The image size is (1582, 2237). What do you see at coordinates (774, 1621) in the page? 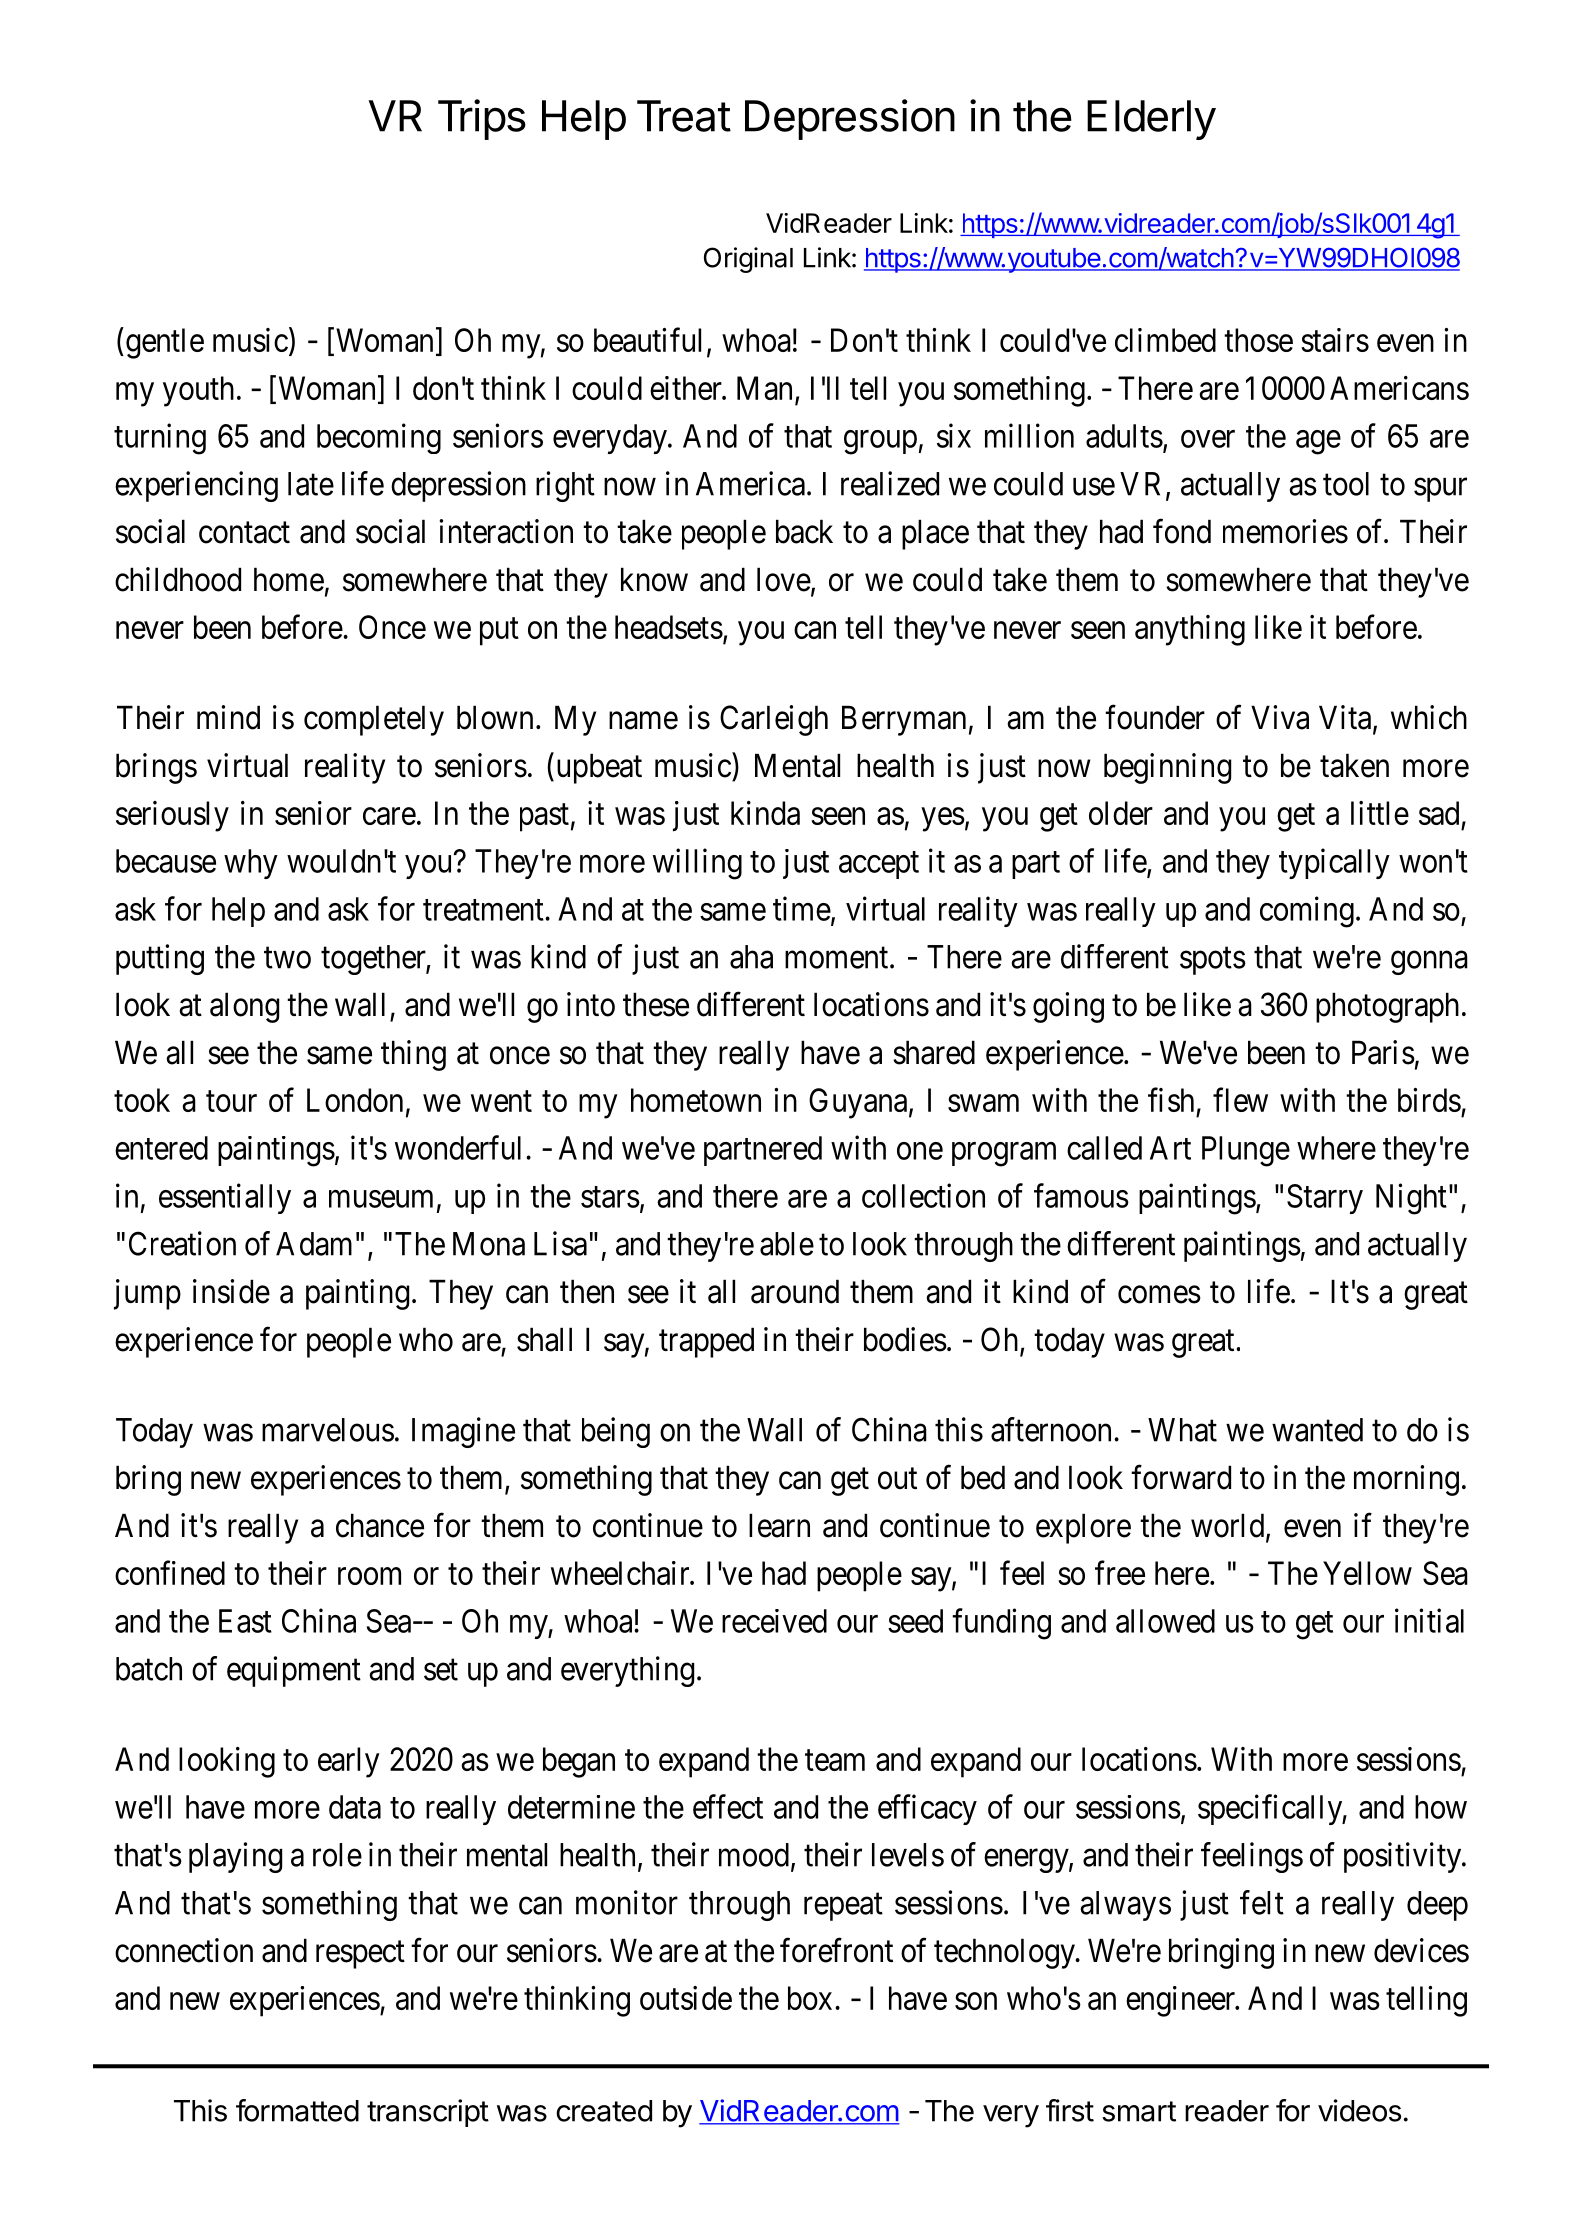
I see `received` at bounding box center [774, 1621].
